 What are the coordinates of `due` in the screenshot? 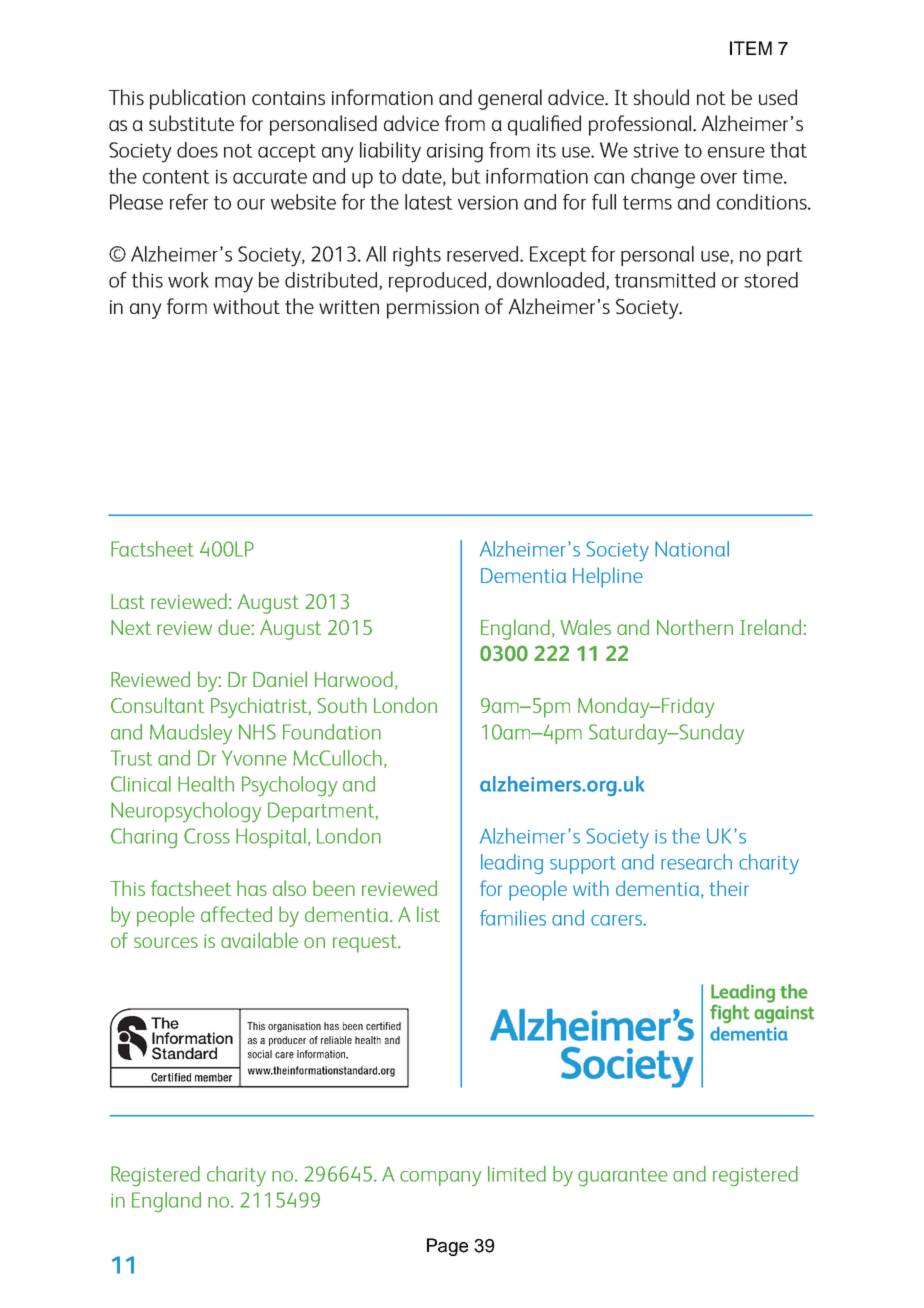 It's located at (235, 627).
